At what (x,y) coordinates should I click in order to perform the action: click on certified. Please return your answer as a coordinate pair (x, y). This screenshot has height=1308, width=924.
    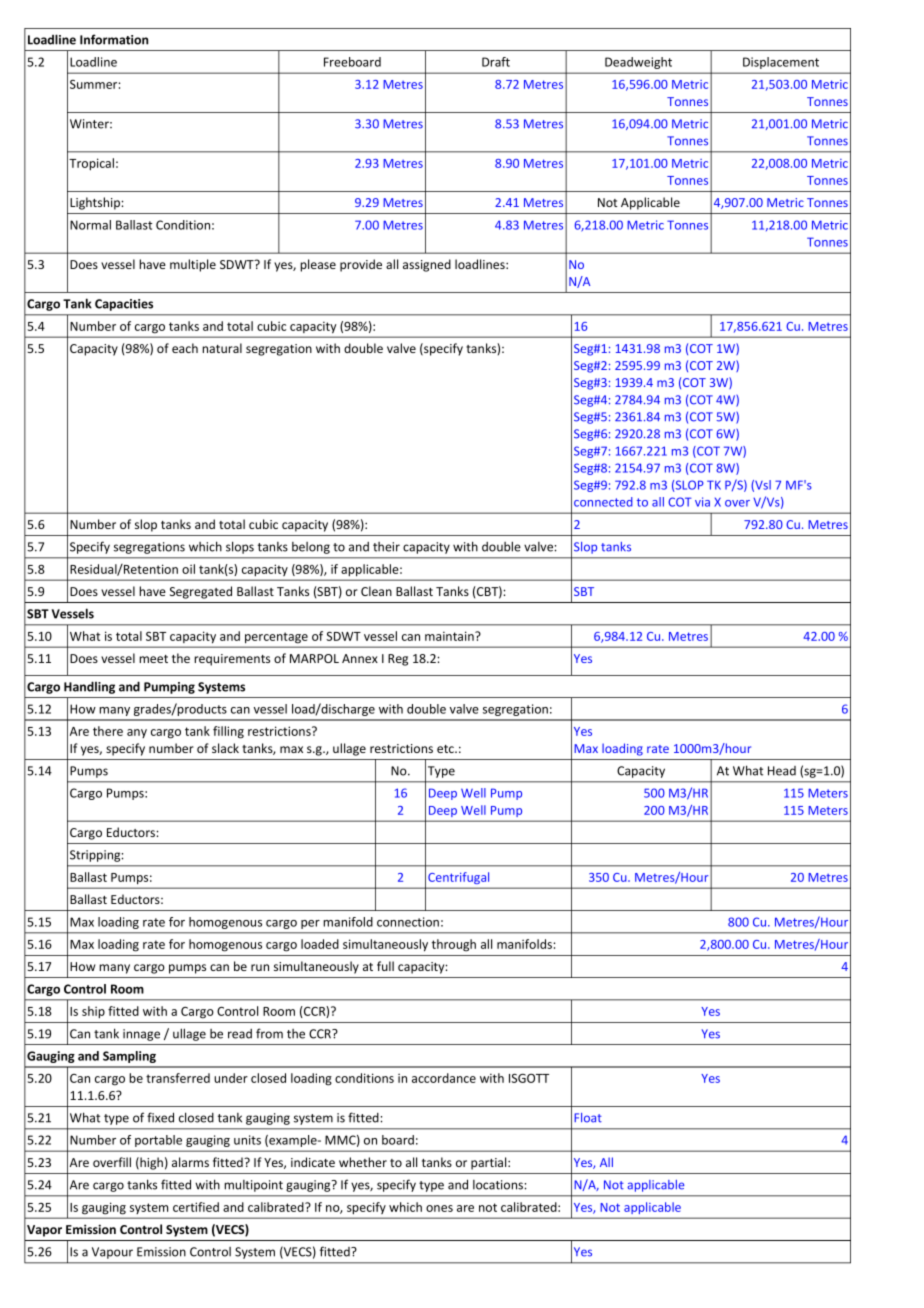
    Looking at the image, I should click on (196, 1207).
